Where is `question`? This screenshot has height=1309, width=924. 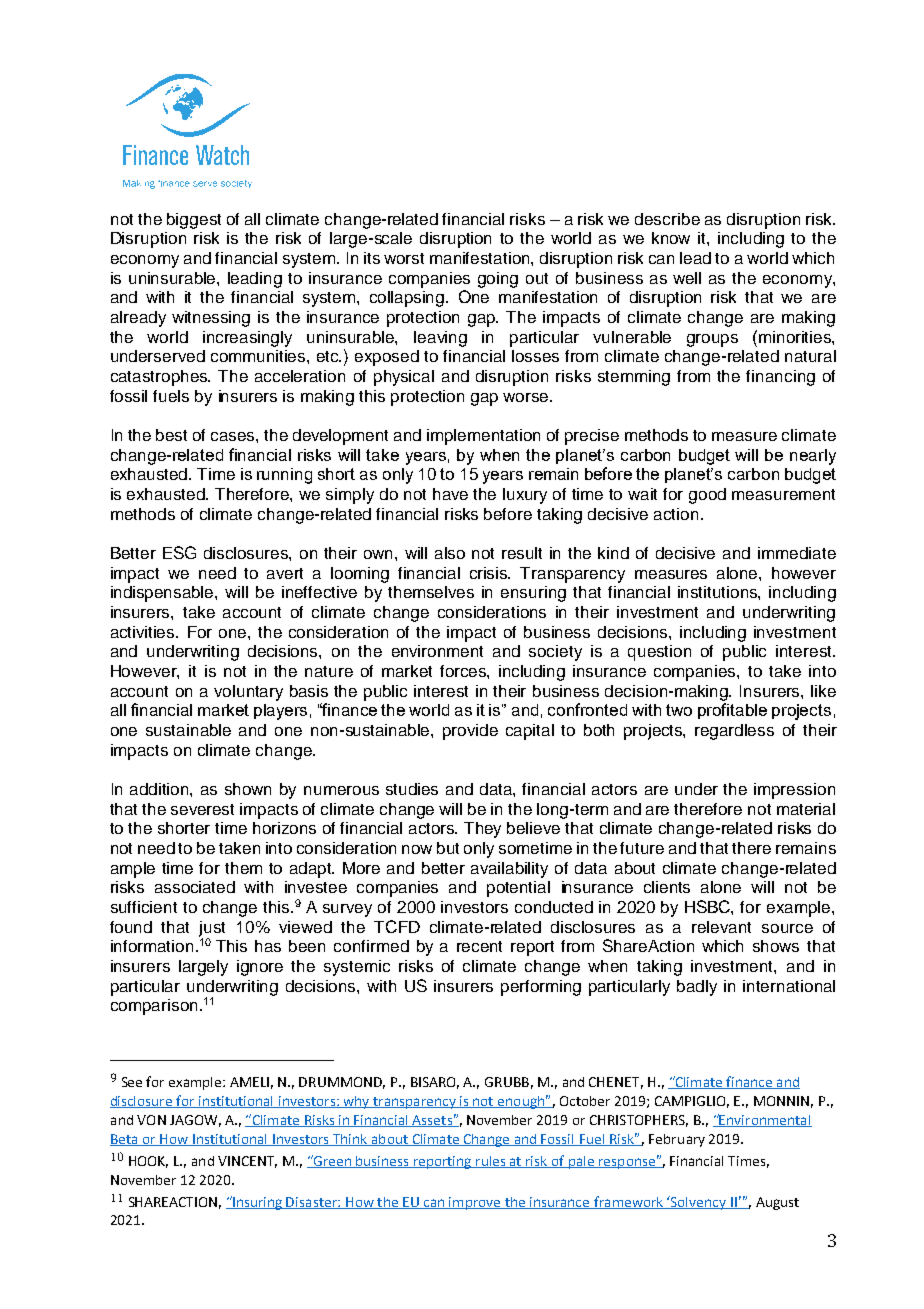 question is located at coordinates (659, 653).
